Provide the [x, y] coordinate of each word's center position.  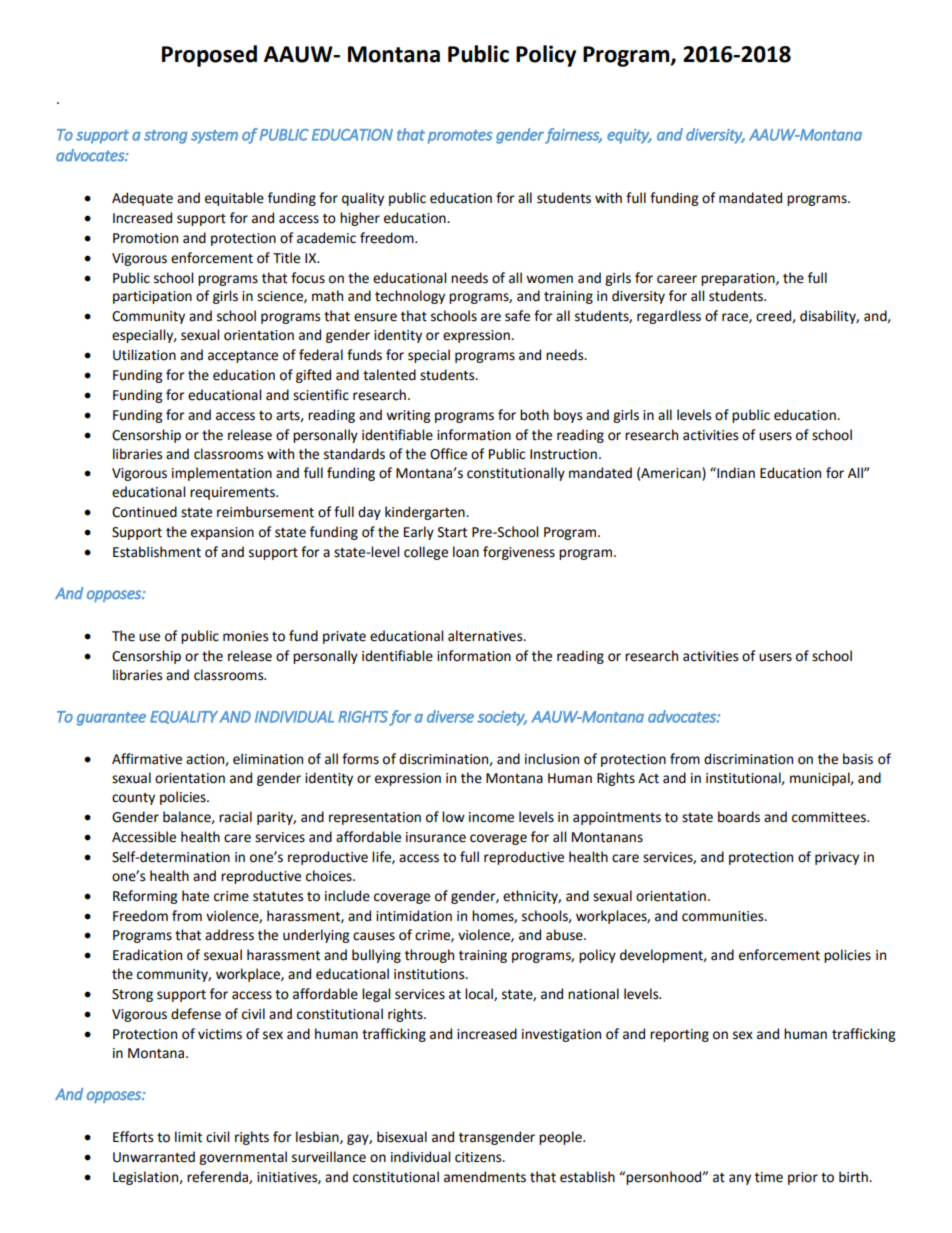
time [769, 1177]
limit [188, 1137]
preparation [739, 279]
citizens [479, 1157]
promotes [460, 137]
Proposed [209, 56]
